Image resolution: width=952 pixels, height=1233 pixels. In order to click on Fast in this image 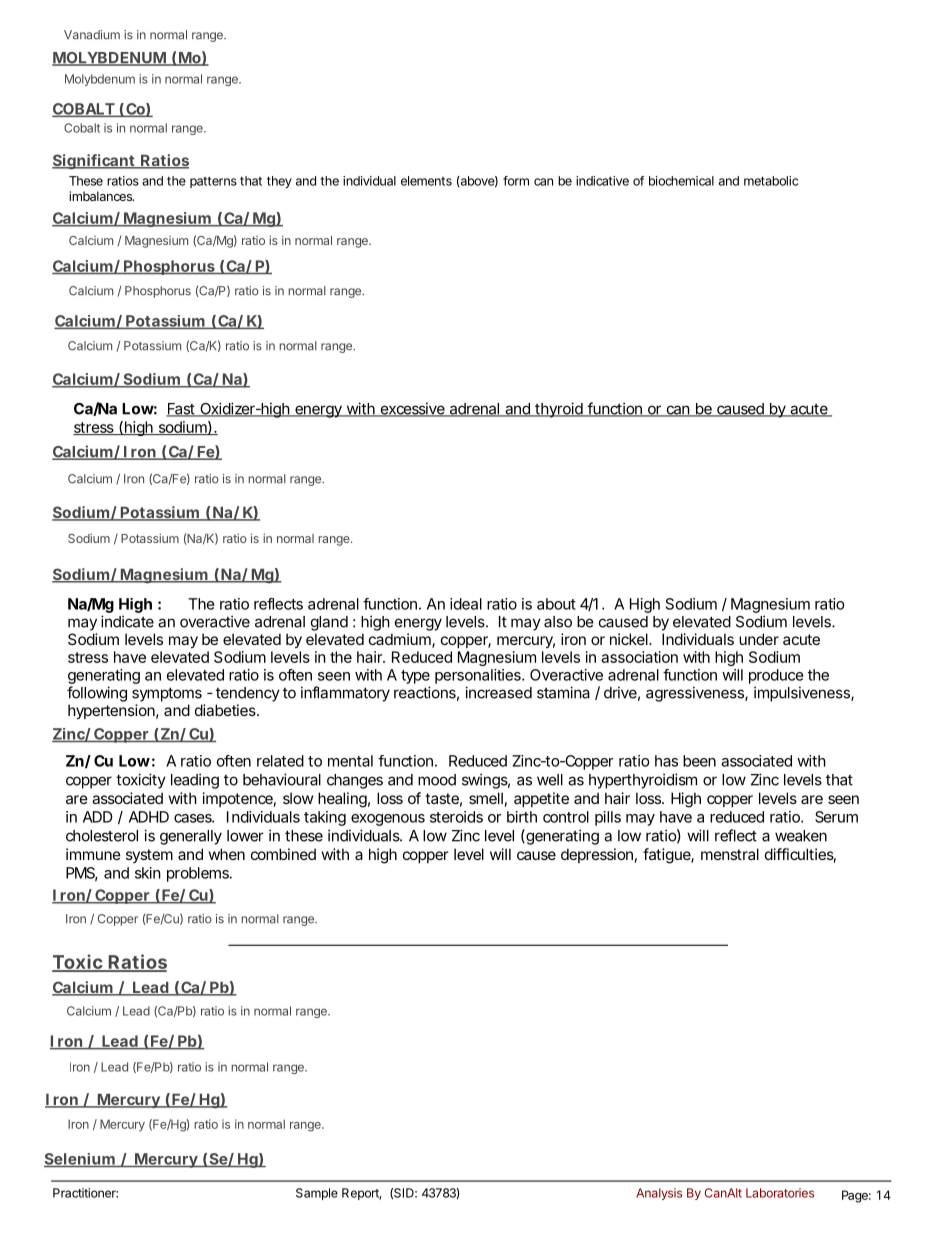, I will do `click(182, 410)`.
